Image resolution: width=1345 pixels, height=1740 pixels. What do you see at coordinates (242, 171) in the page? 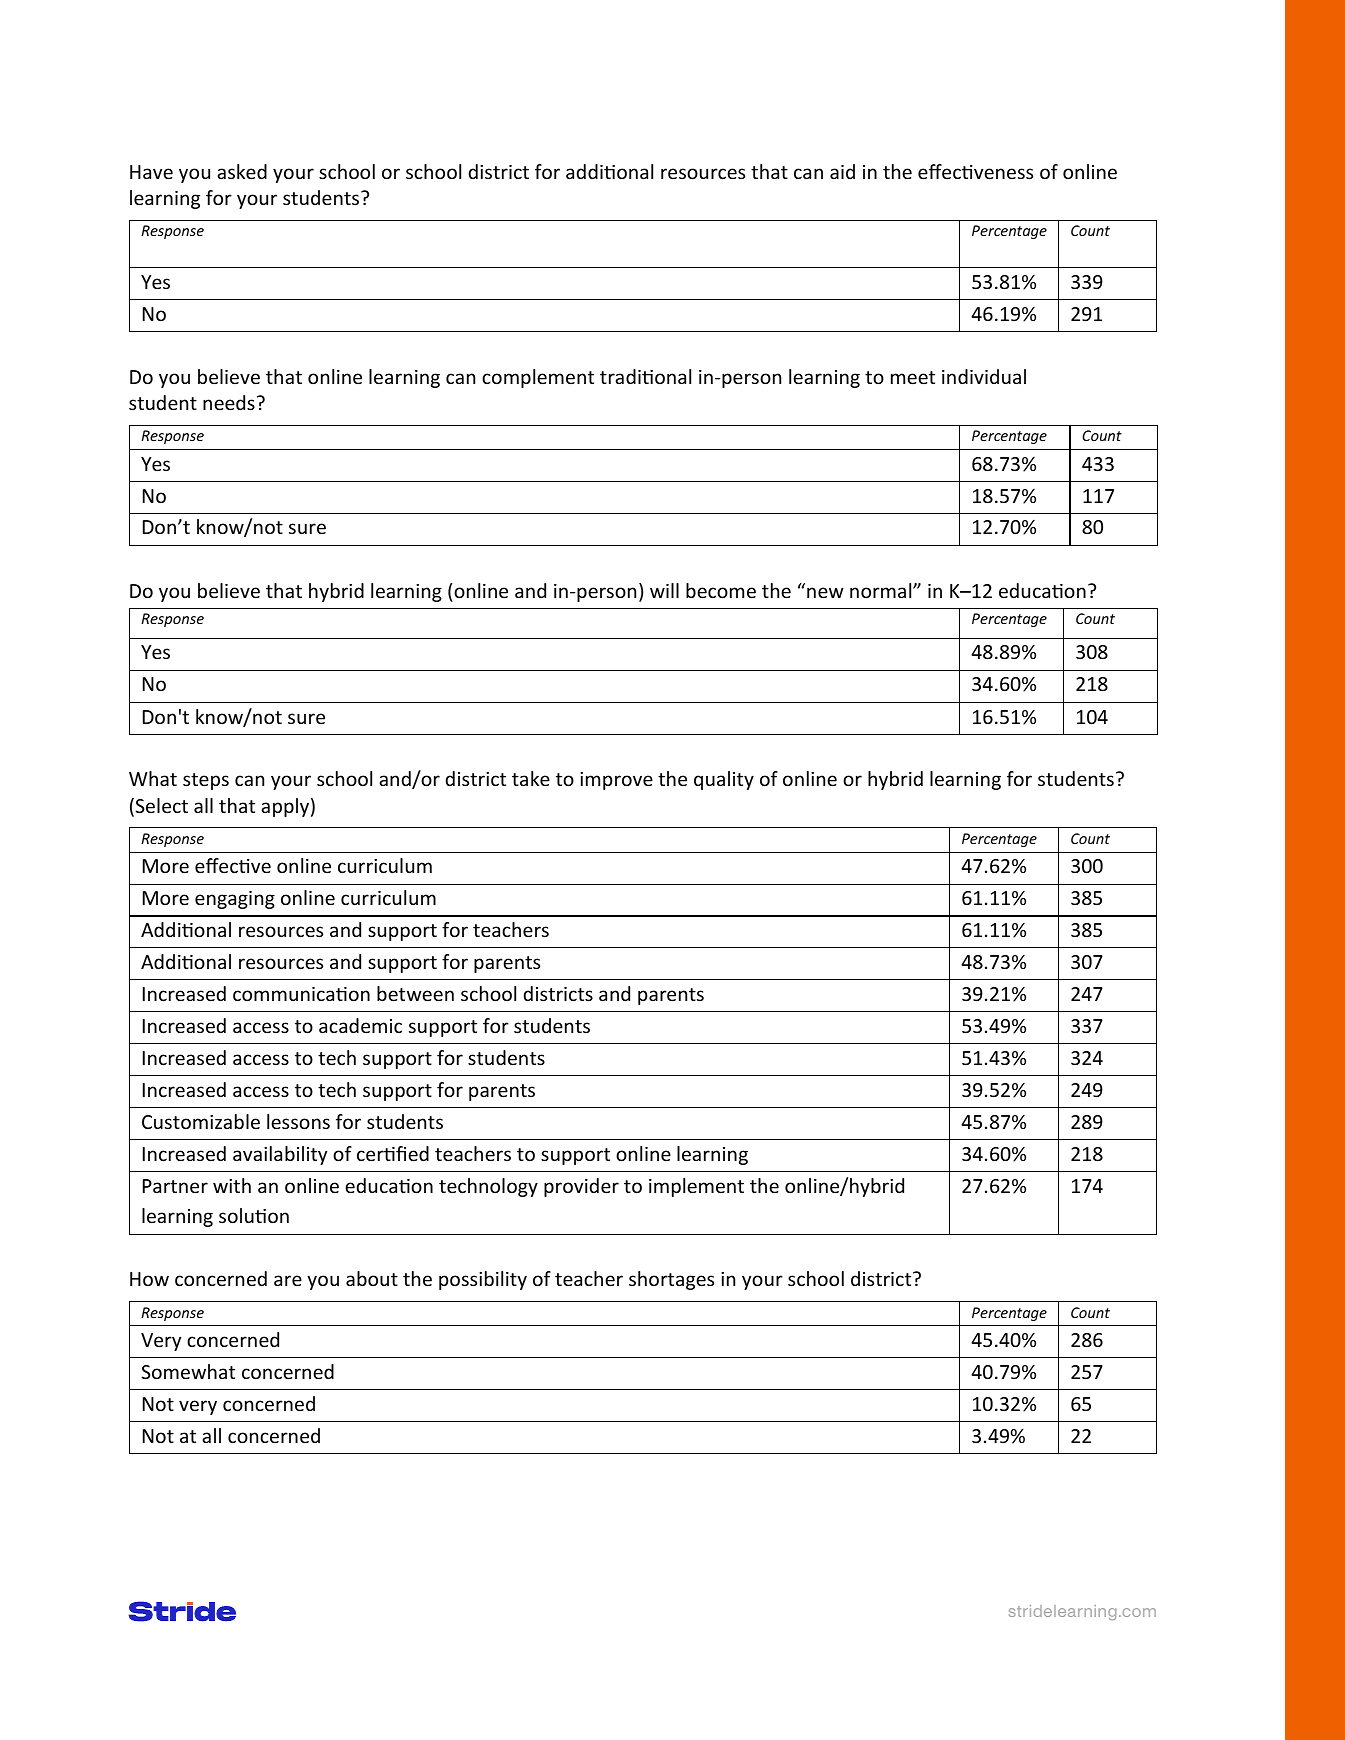
I see `asked` at bounding box center [242, 171].
